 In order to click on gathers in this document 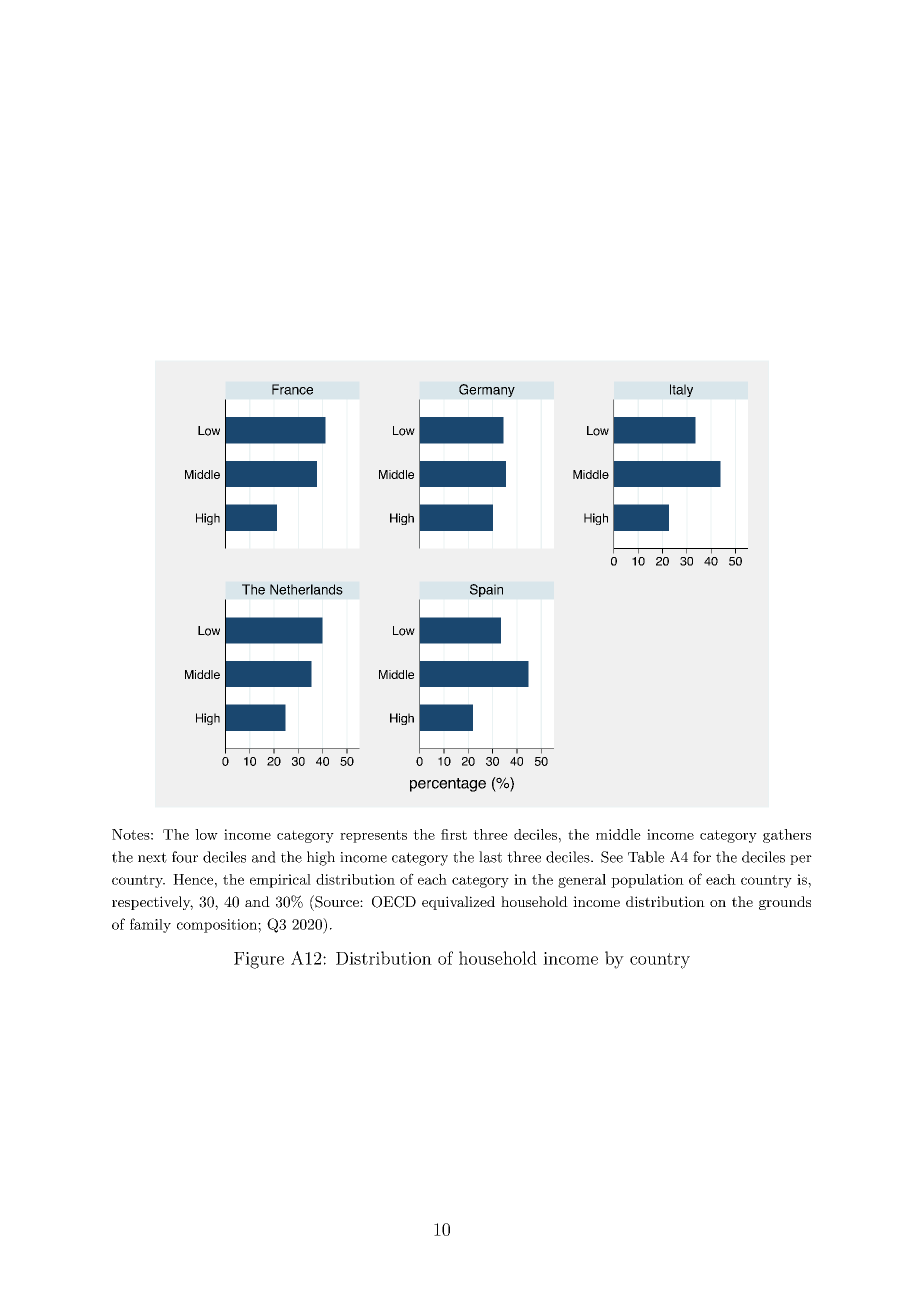, I will do `click(787, 836)`.
